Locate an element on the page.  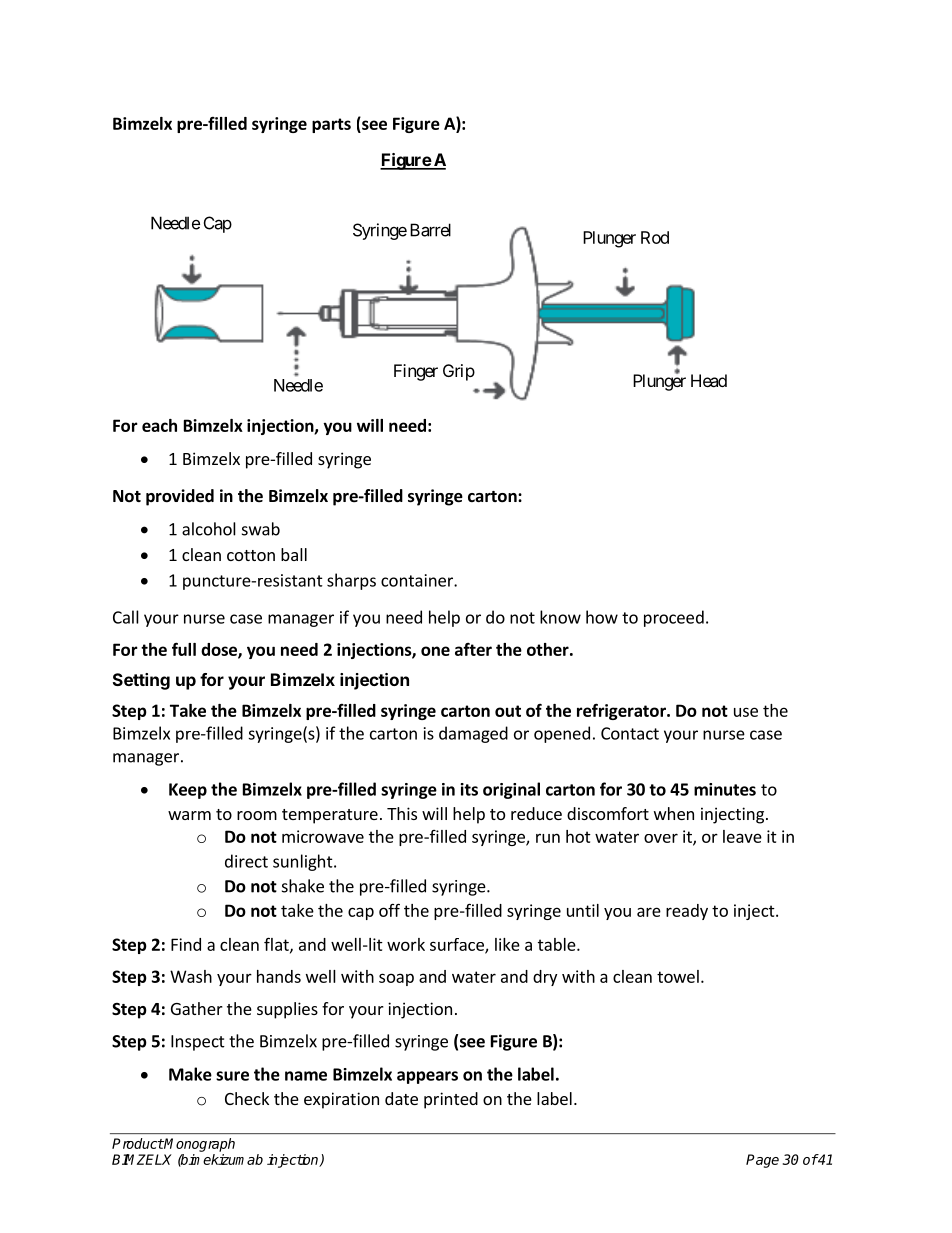
parts is located at coordinates (331, 125).
